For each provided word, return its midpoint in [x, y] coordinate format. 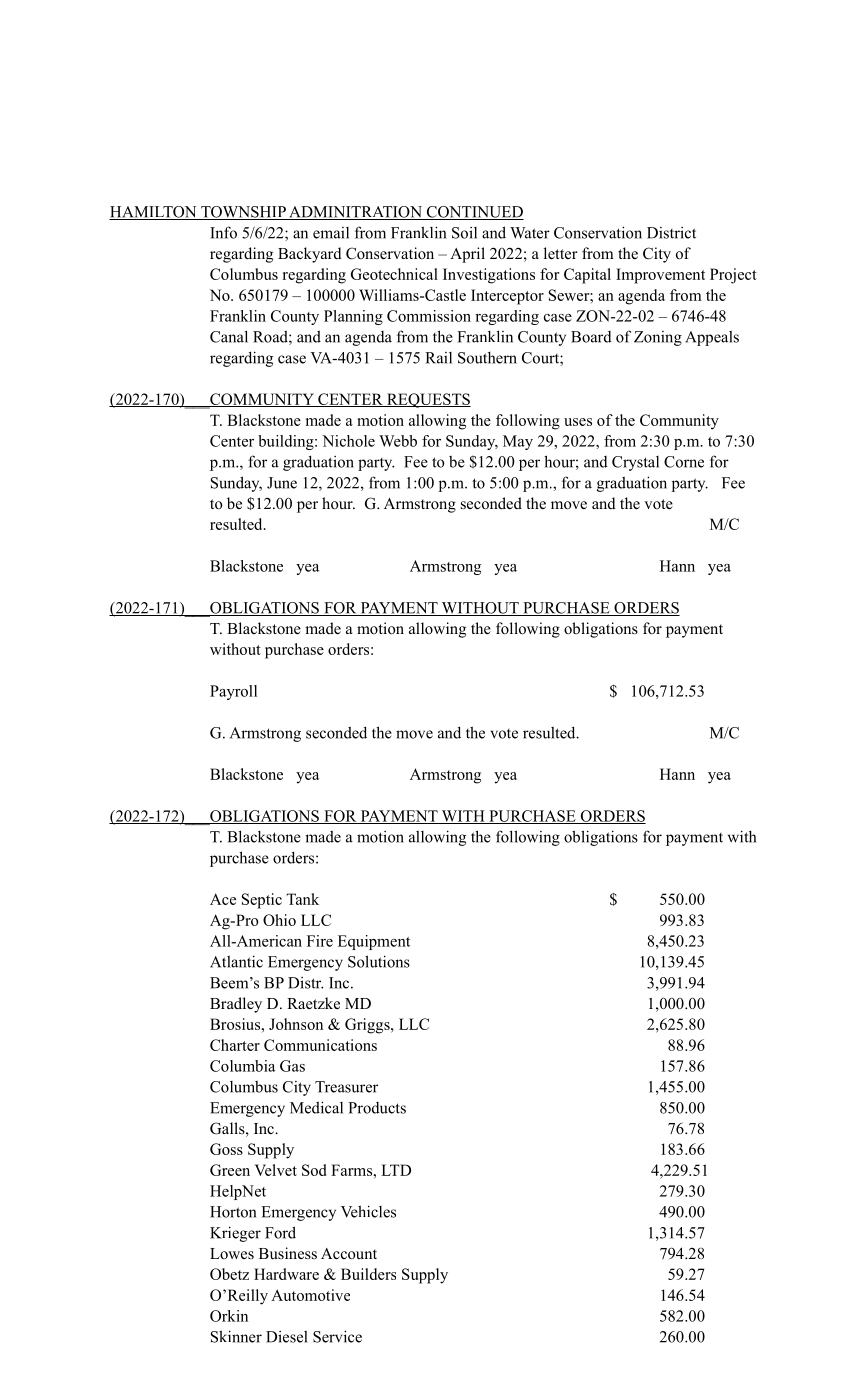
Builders [368, 1274]
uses [578, 422]
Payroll [233, 692]
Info [223, 232]
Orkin [229, 1316]
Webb [398, 441]
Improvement [660, 276]
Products [377, 1108]
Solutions [379, 961]
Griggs [368, 1026]
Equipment [374, 942]
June [282, 483]
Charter [235, 1045]
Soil [464, 233]
